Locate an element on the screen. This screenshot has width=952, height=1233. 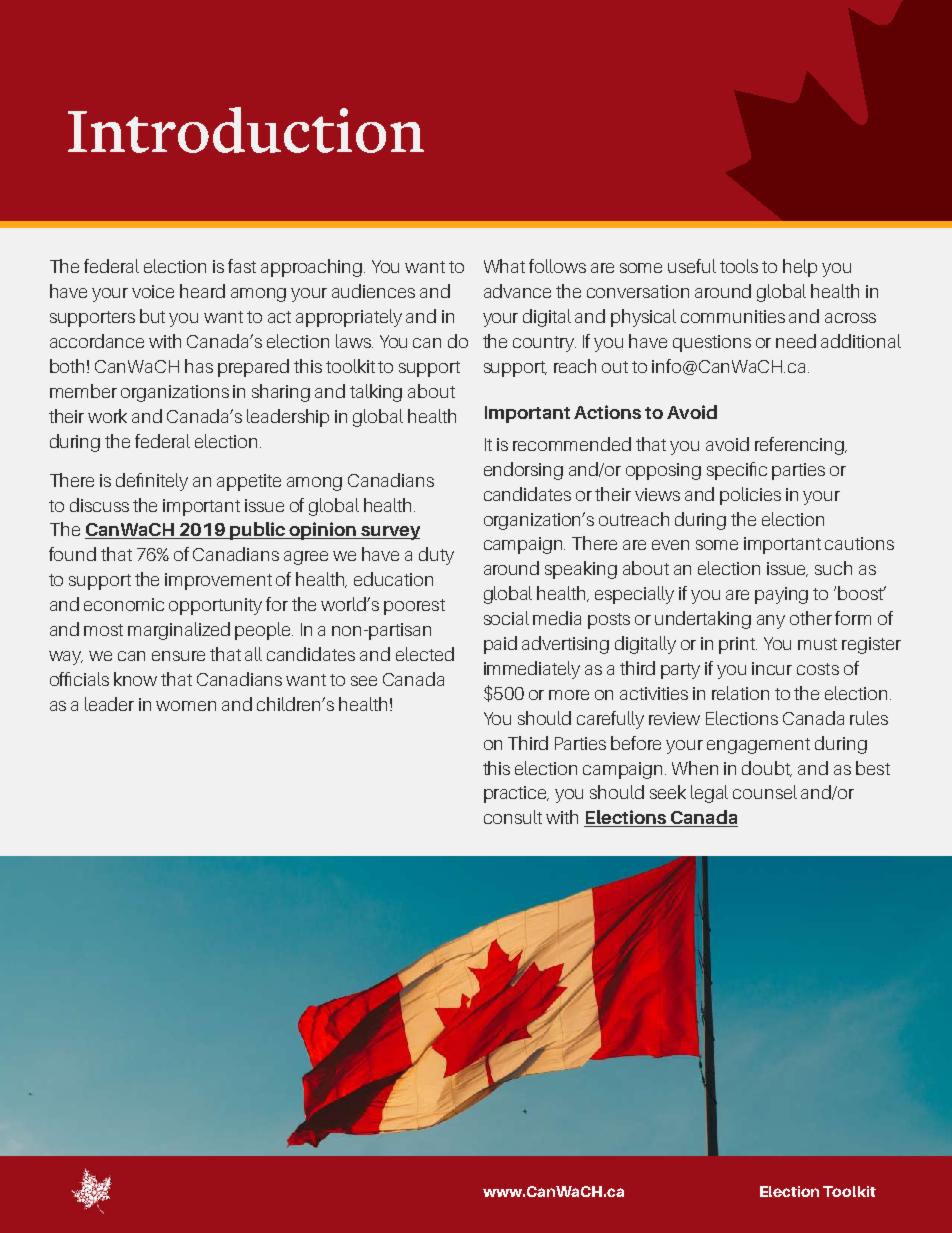
endorsing is located at coordinates (523, 471).
